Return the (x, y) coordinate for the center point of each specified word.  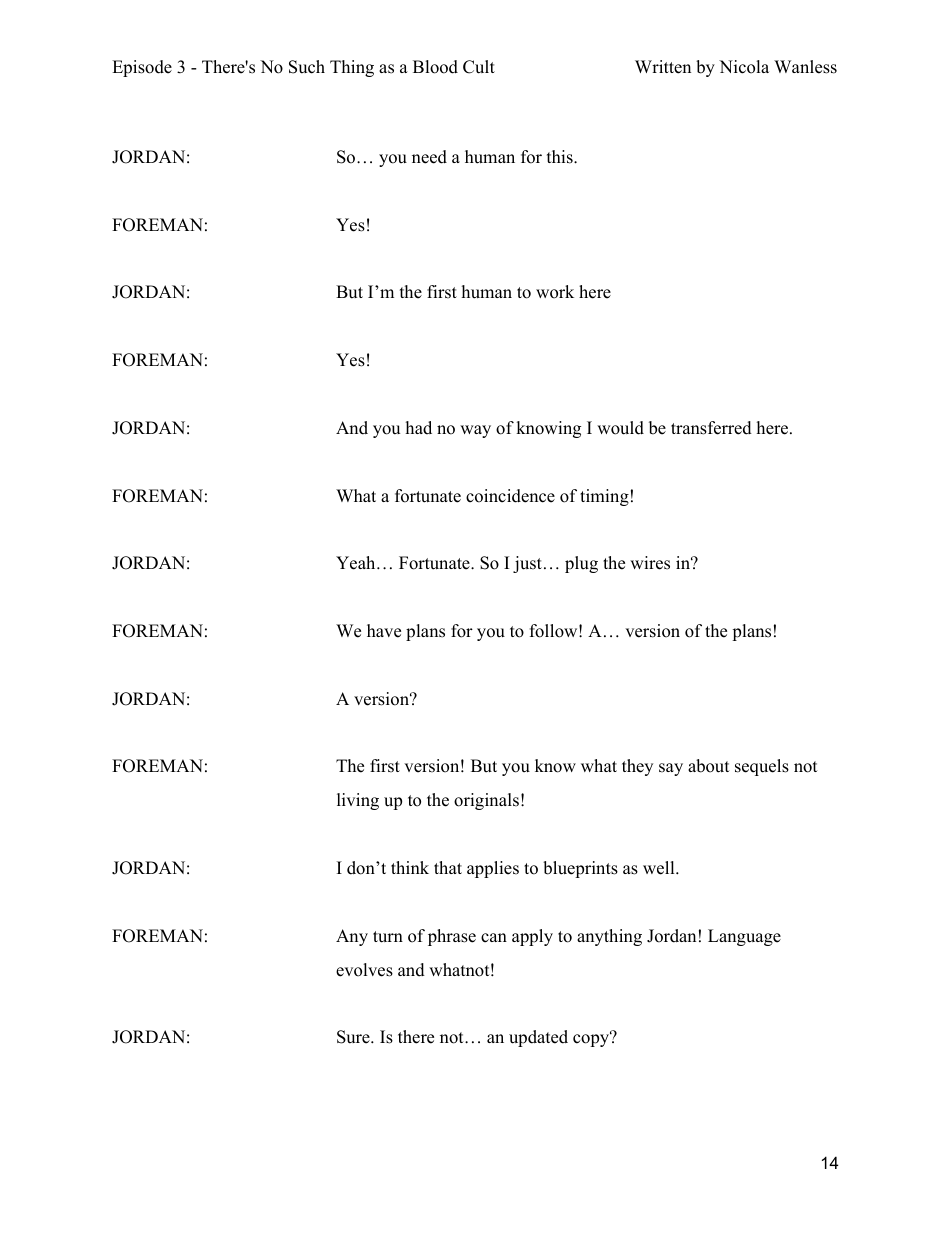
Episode (142, 68)
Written (663, 67)
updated (538, 1038)
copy (592, 1040)
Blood (435, 67)
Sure (354, 1037)
